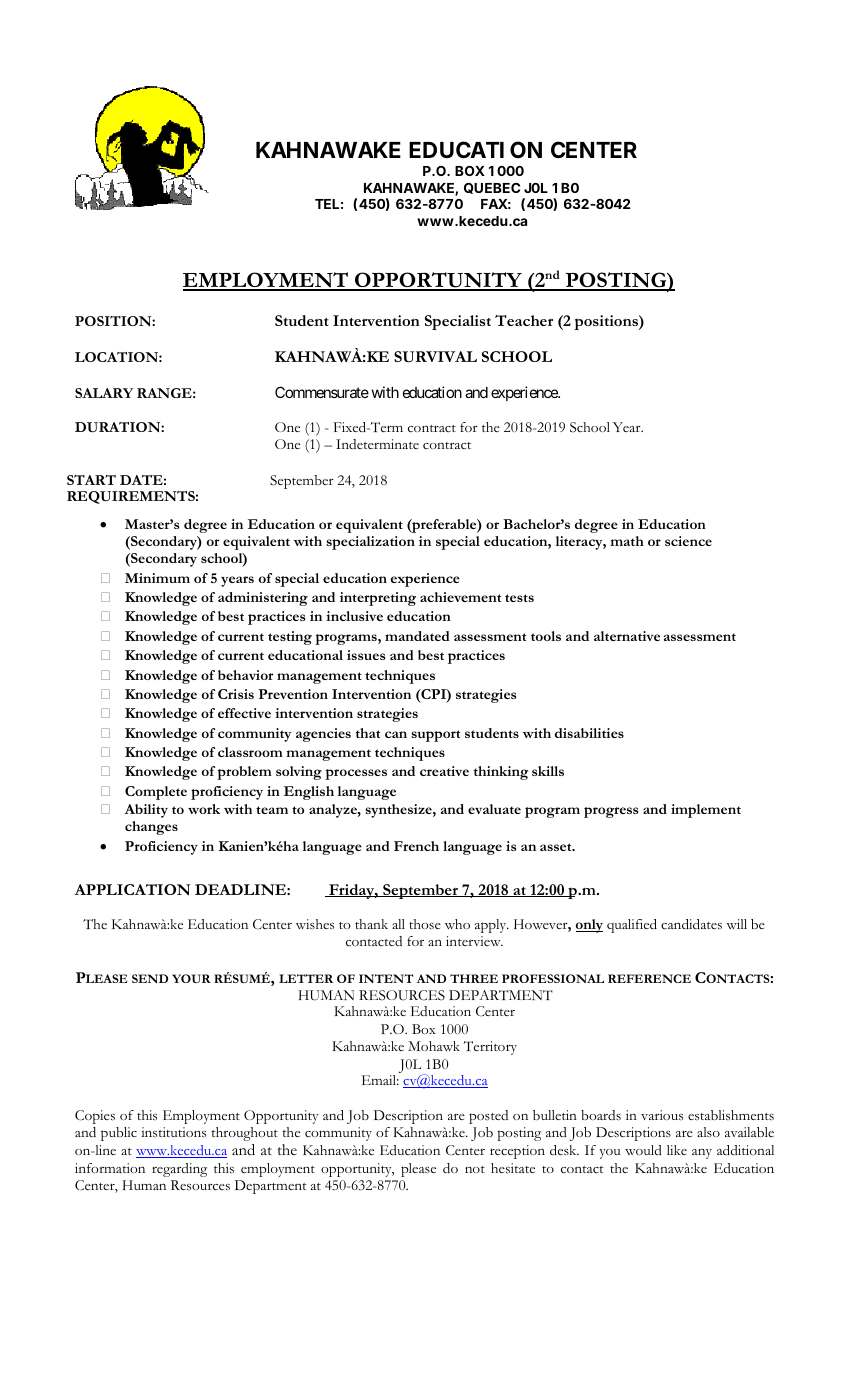  I want to click on changes, so click(151, 828).
